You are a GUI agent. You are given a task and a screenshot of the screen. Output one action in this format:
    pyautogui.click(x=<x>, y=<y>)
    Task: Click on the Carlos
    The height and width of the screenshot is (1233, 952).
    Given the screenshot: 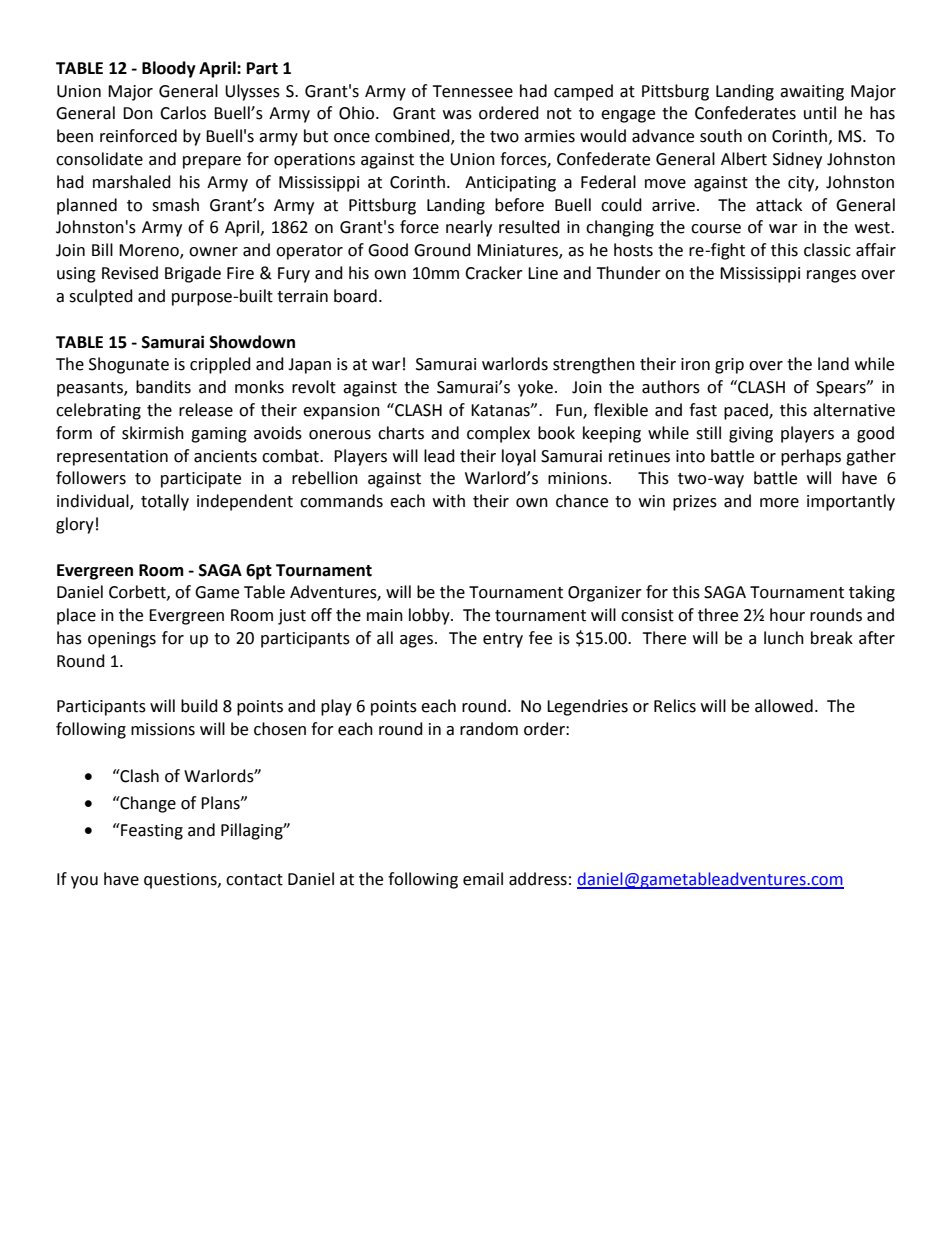 What is the action you would take?
    pyautogui.click(x=183, y=113)
